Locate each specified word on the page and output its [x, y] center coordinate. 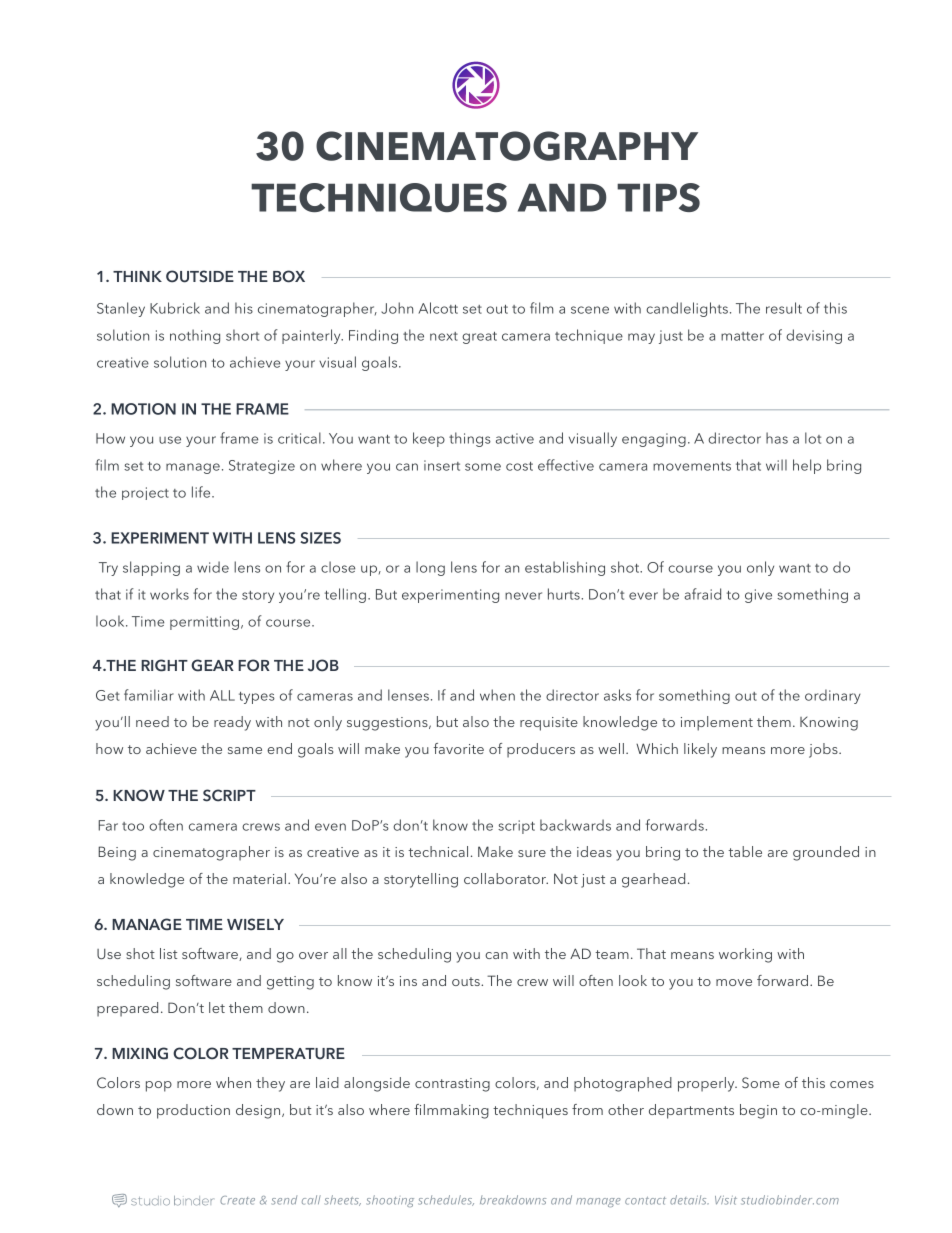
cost [519, 466]
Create [237, 1200]
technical [438, 851]
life [202, 492]
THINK [137, 276]
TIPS [658, 197]
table [745, 851]
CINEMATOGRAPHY [507, 146]
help [807, 466]
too [133, 826]
